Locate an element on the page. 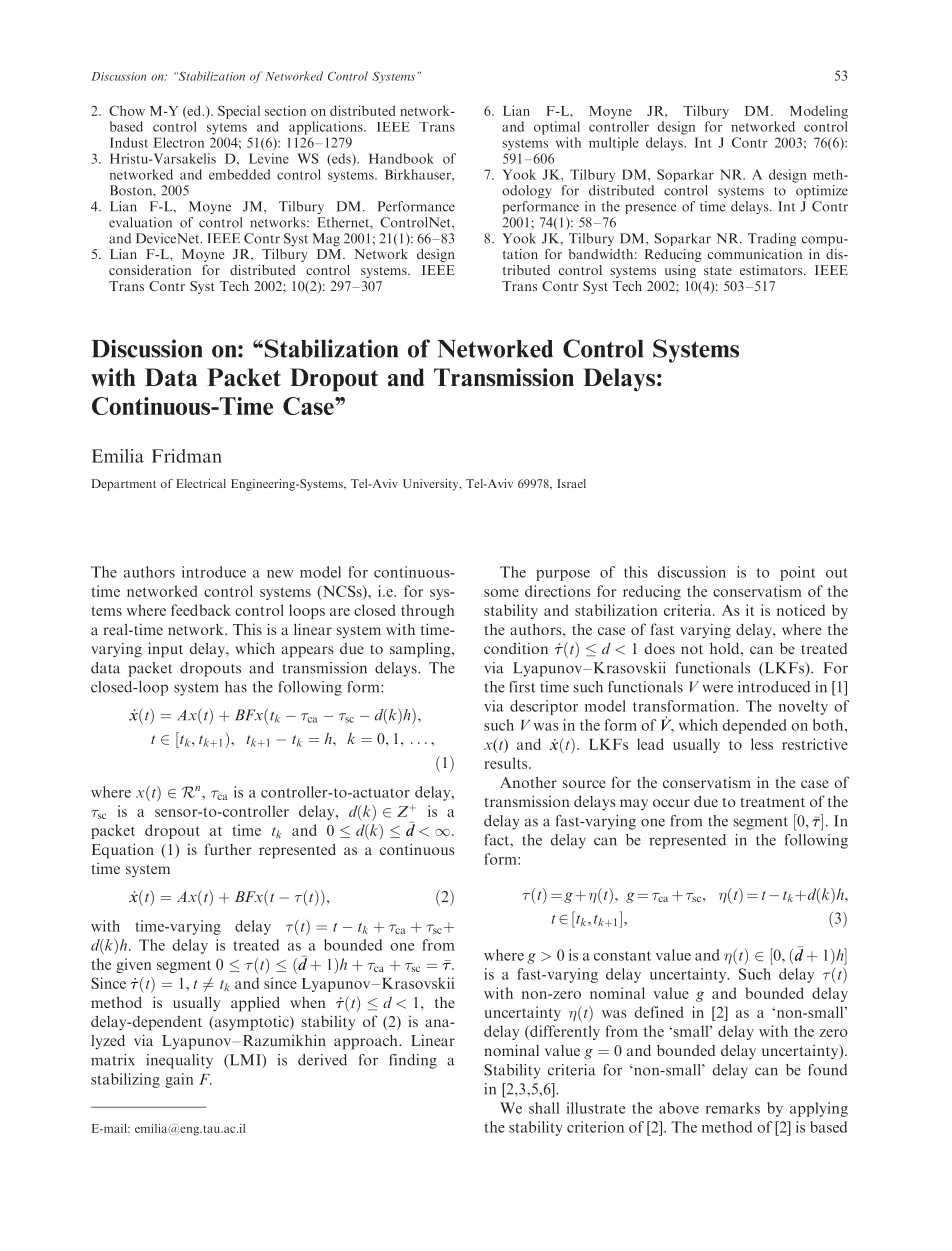 The width and height of the page is (952, 1251). noticed is located at coordinates (801, 610).
